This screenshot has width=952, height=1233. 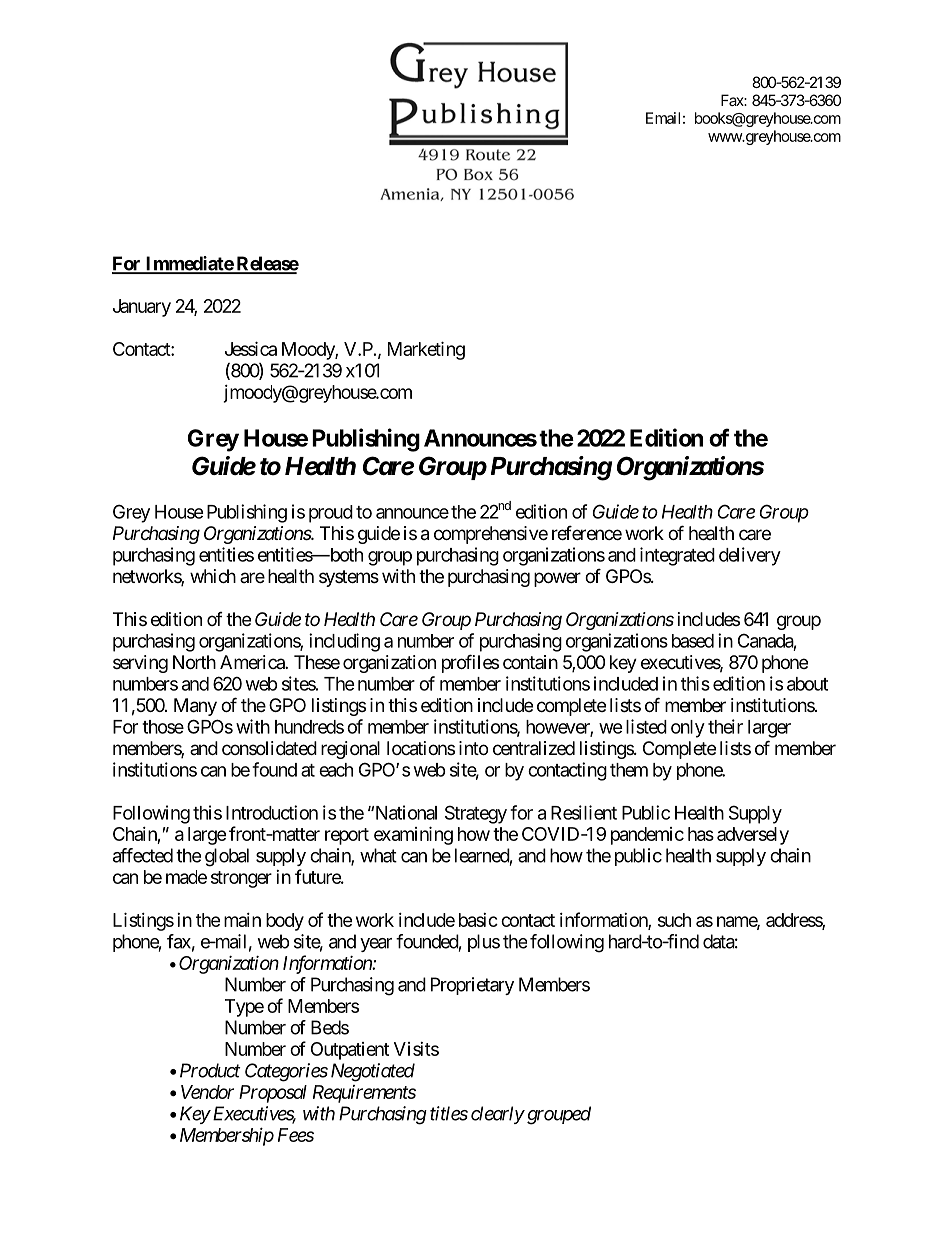 What do you see at coordinates (251, 348) in the screenshot?
I see `Jessica` at bounding box center [251, 348].
